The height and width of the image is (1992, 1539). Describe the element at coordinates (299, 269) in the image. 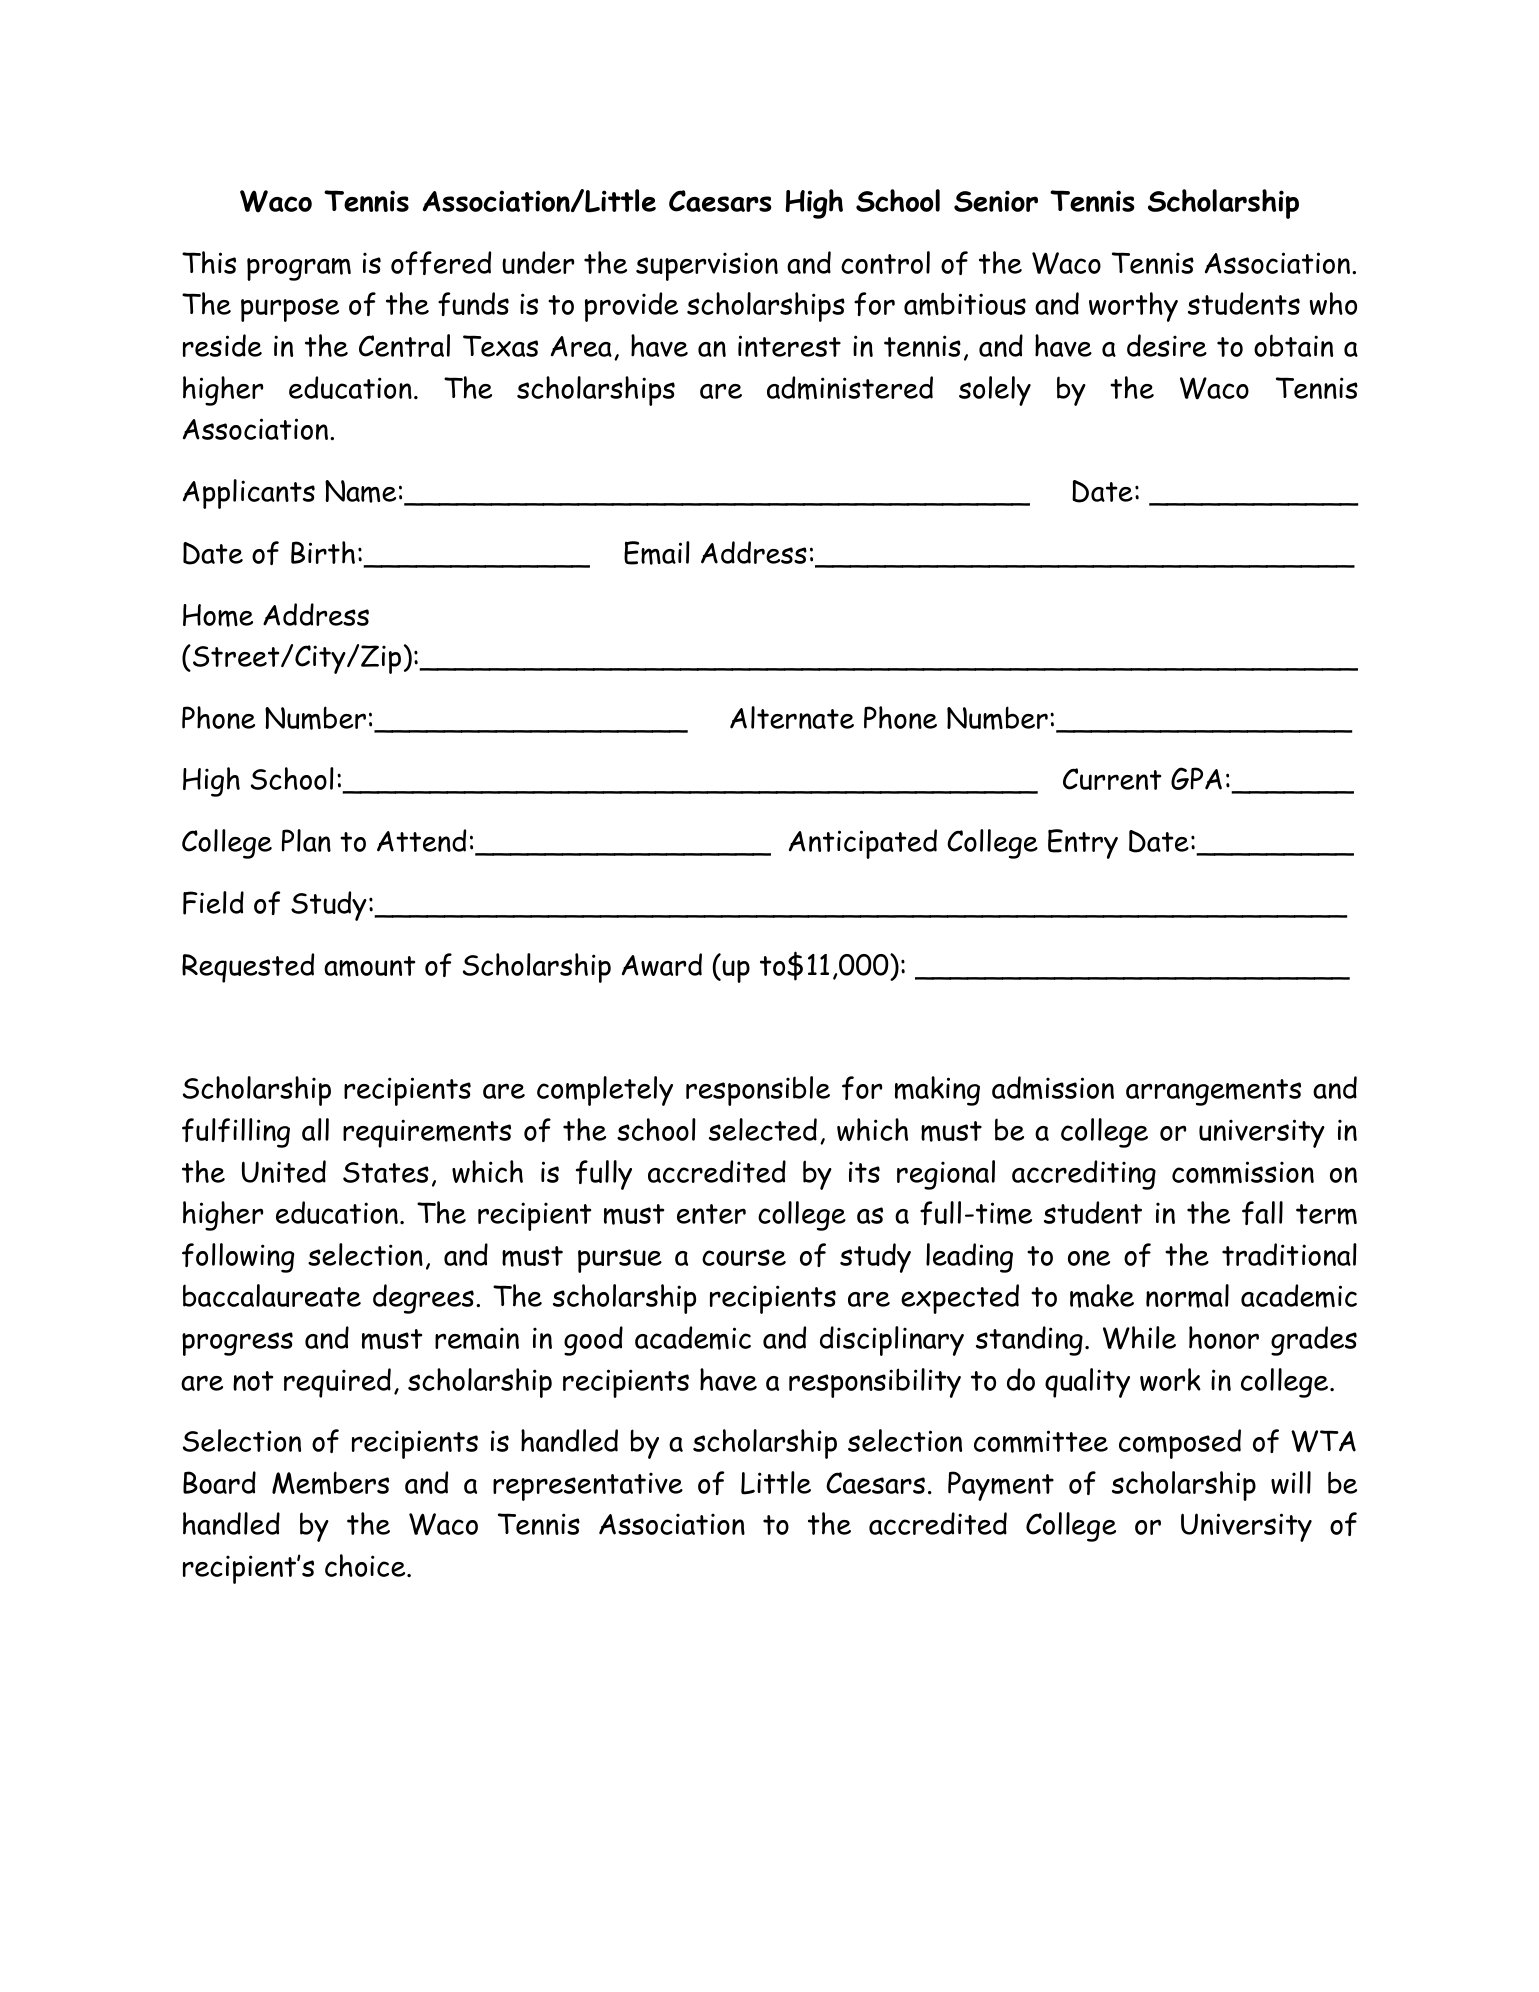

I see `program` at that location.
